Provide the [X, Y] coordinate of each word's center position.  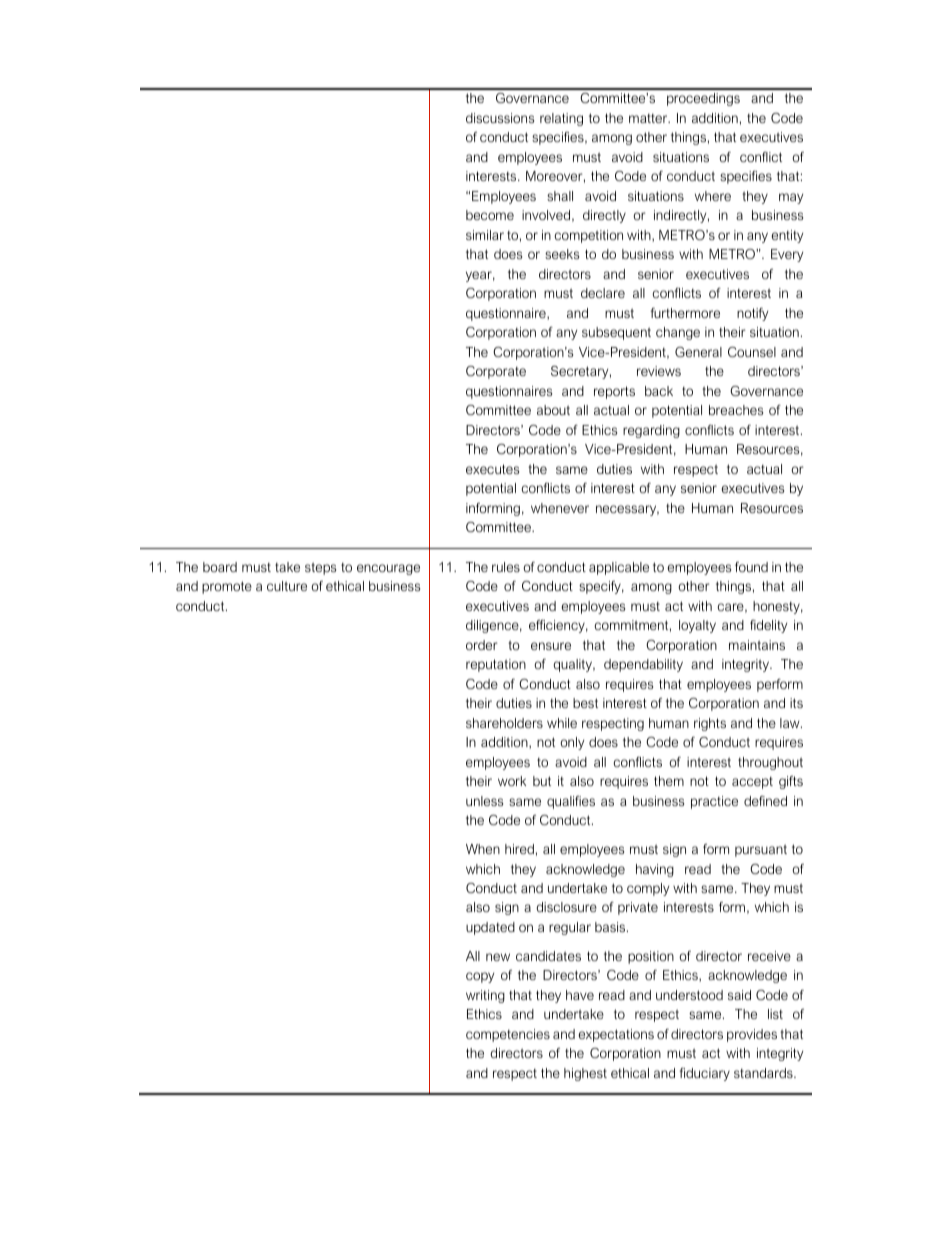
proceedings [703, 99]
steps [320, 568]
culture [287, 586]
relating [561, 119]
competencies [508, 1035]
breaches [736, 410]
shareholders [504, 723]
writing [485, 996]
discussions [500, 118]
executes [492, 469]
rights [710, 724]
